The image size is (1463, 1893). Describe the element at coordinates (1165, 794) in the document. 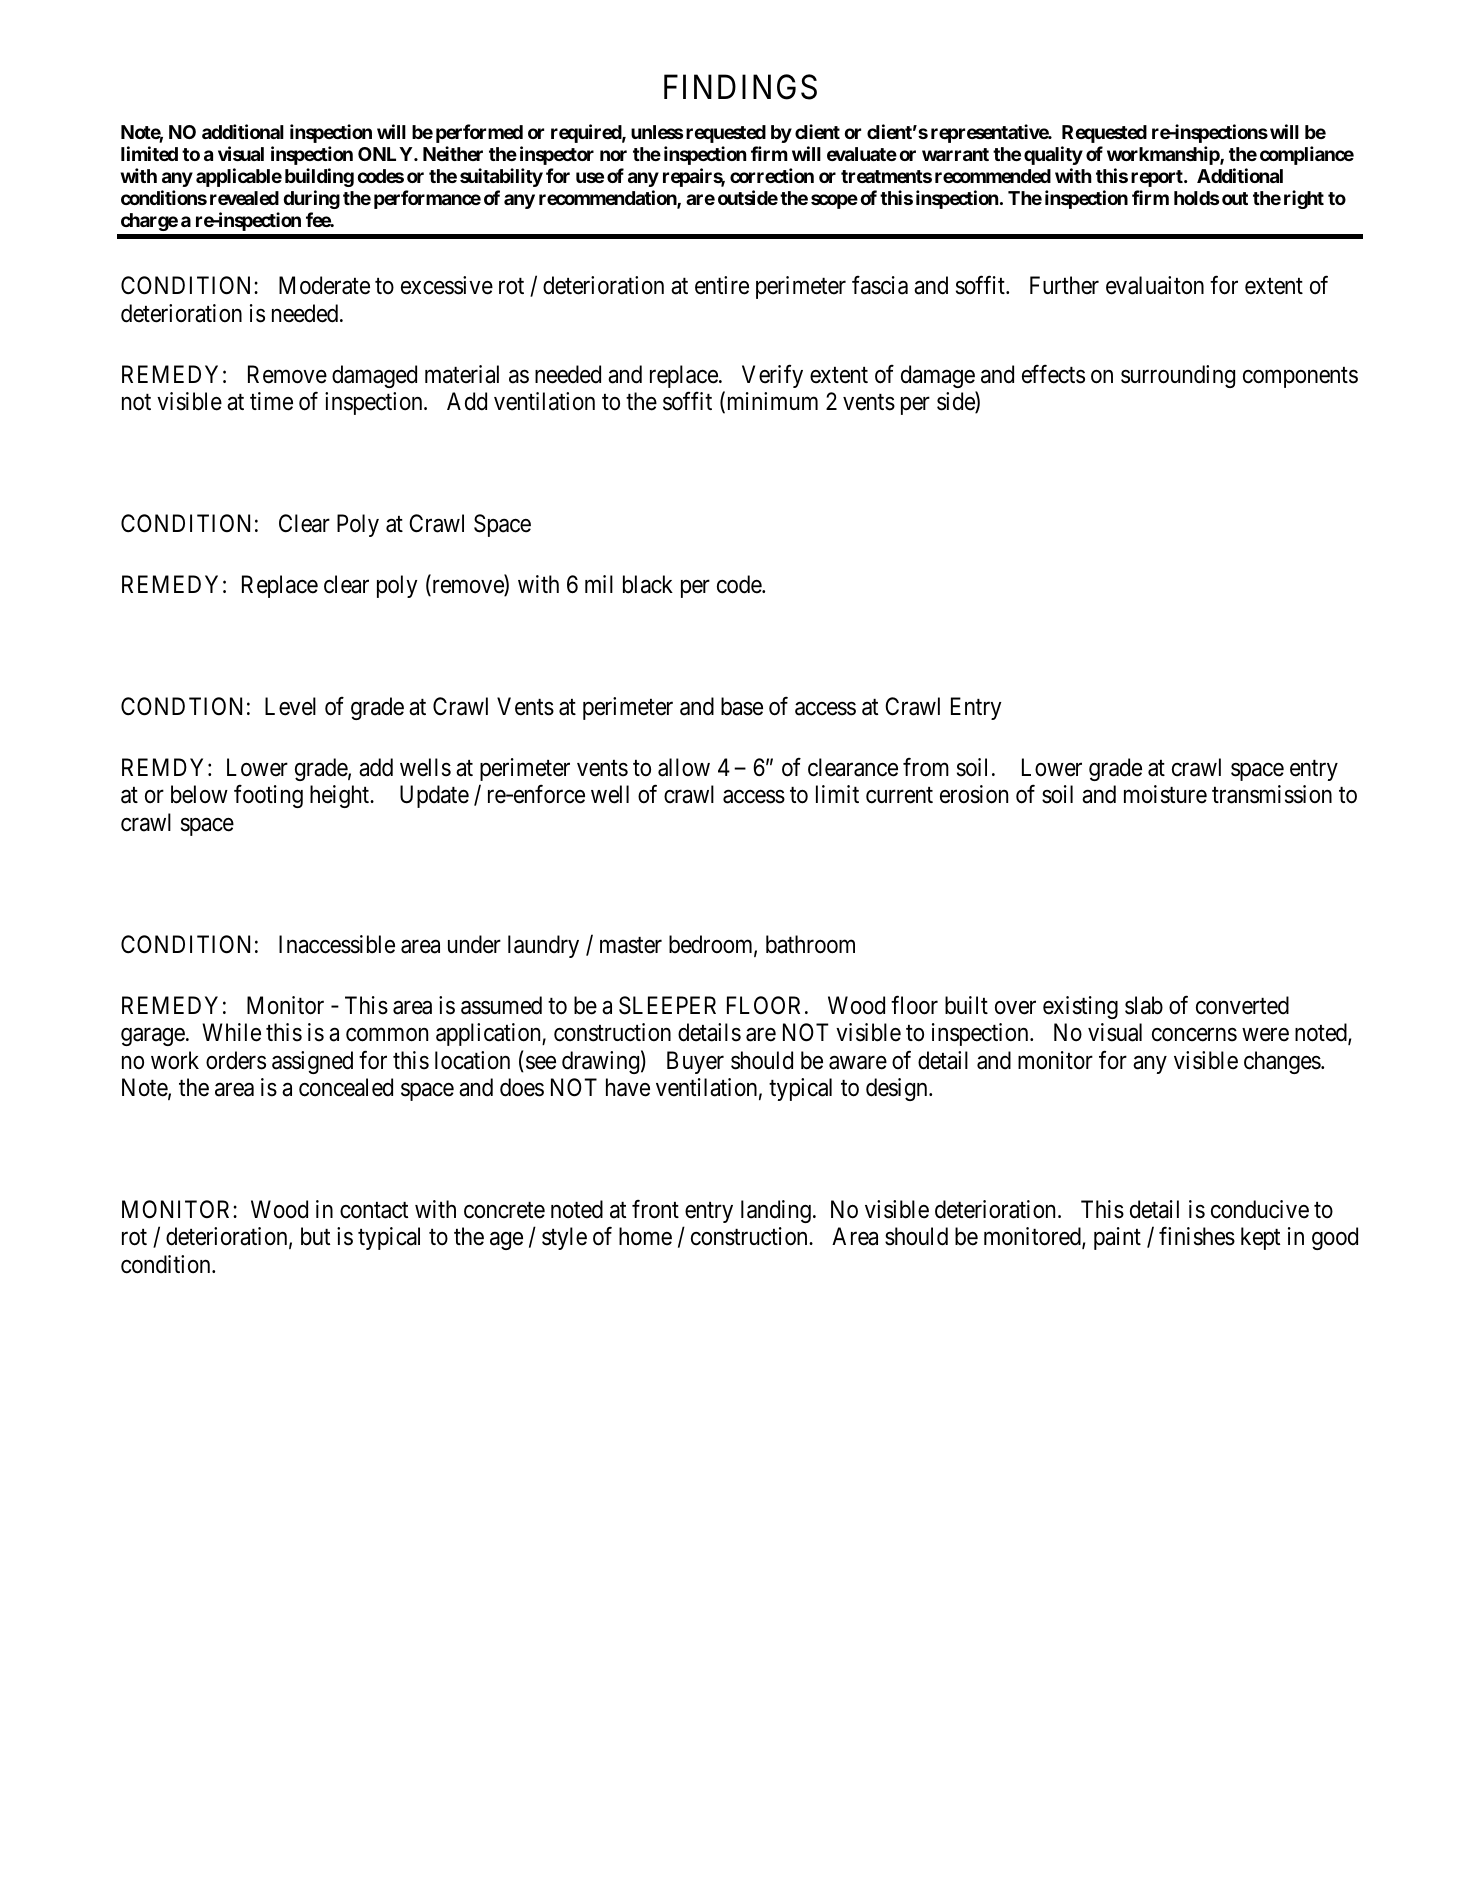

I see `moisture` at that location.
